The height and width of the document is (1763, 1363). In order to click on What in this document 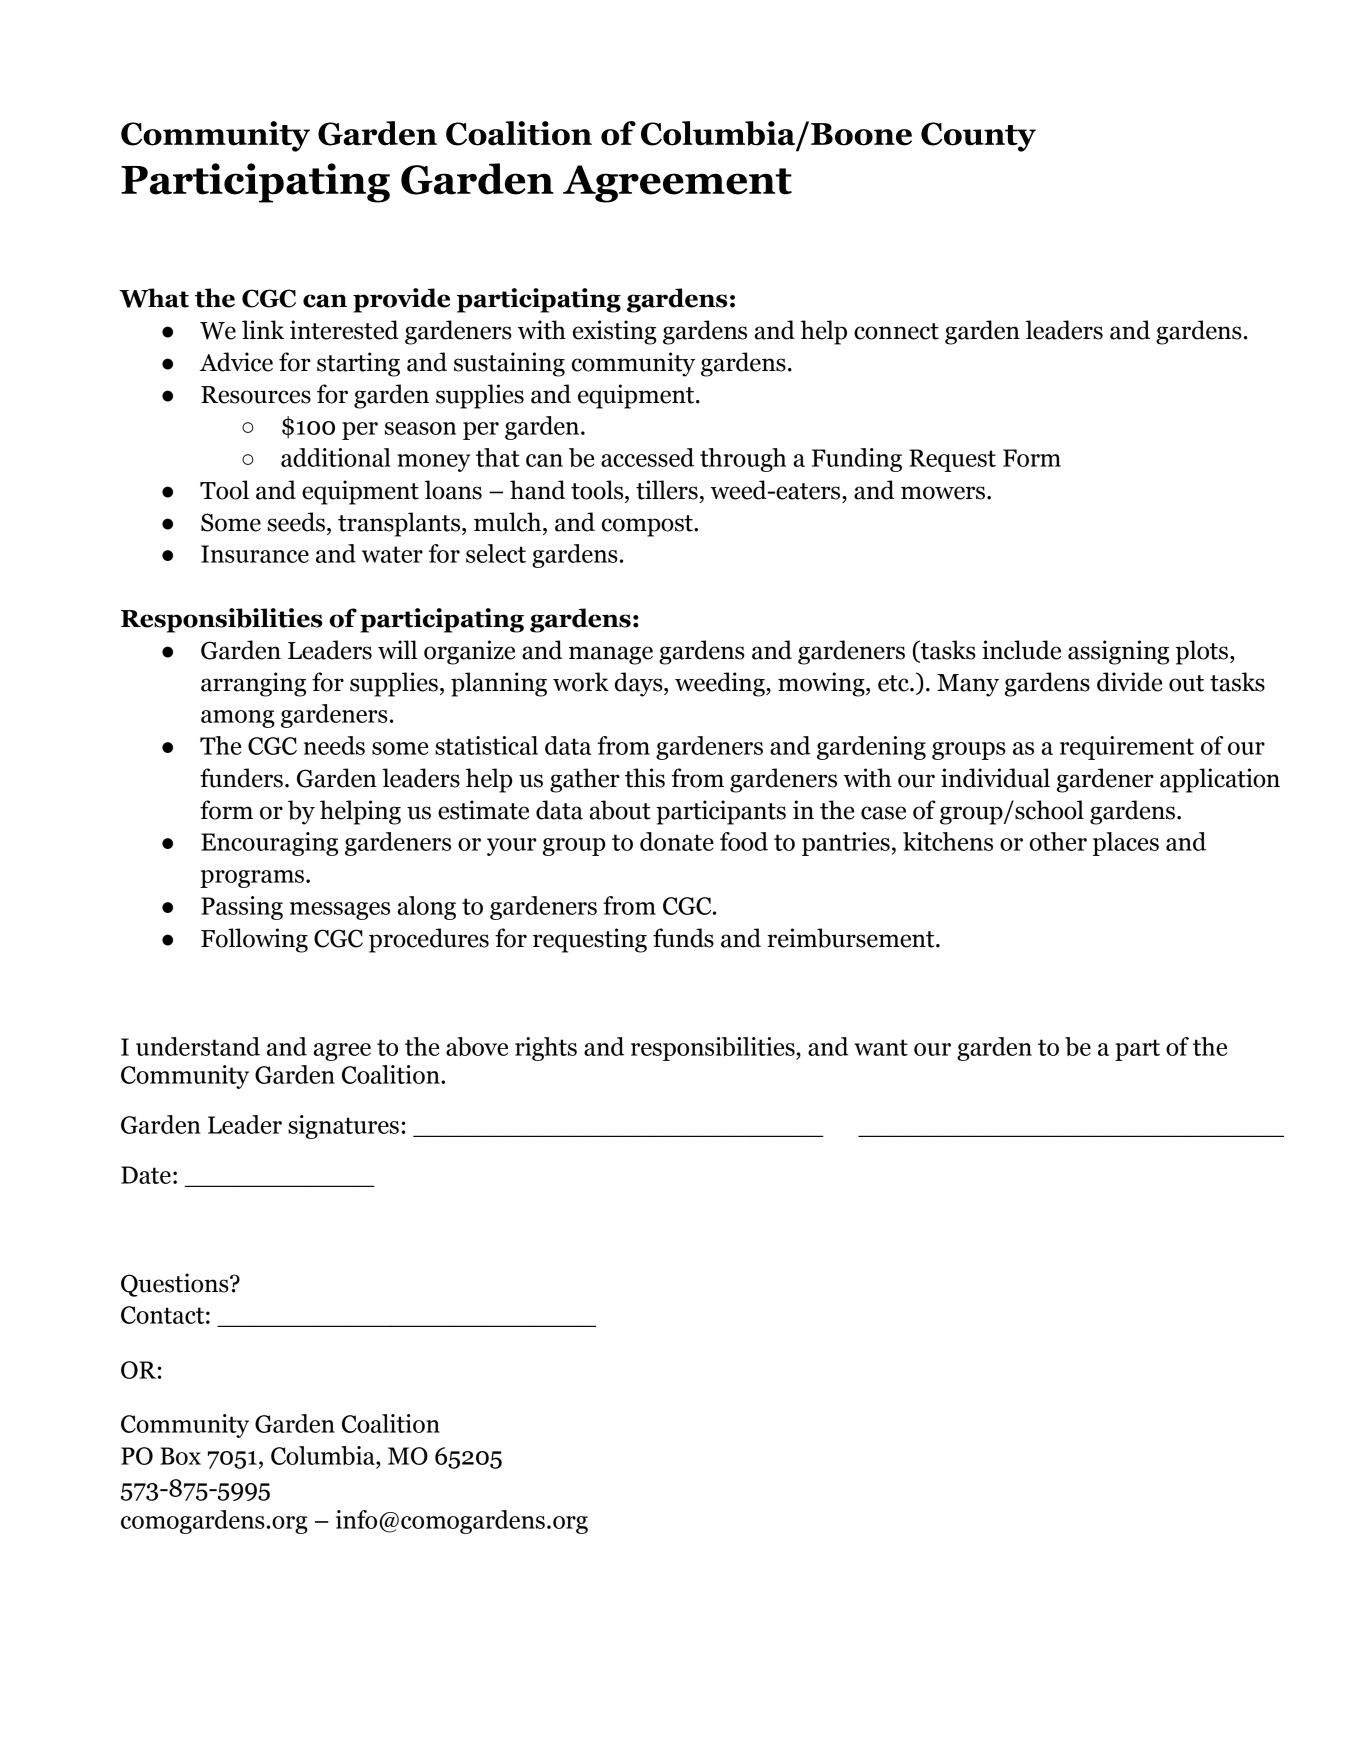, I will do `click(154, 298)`.
